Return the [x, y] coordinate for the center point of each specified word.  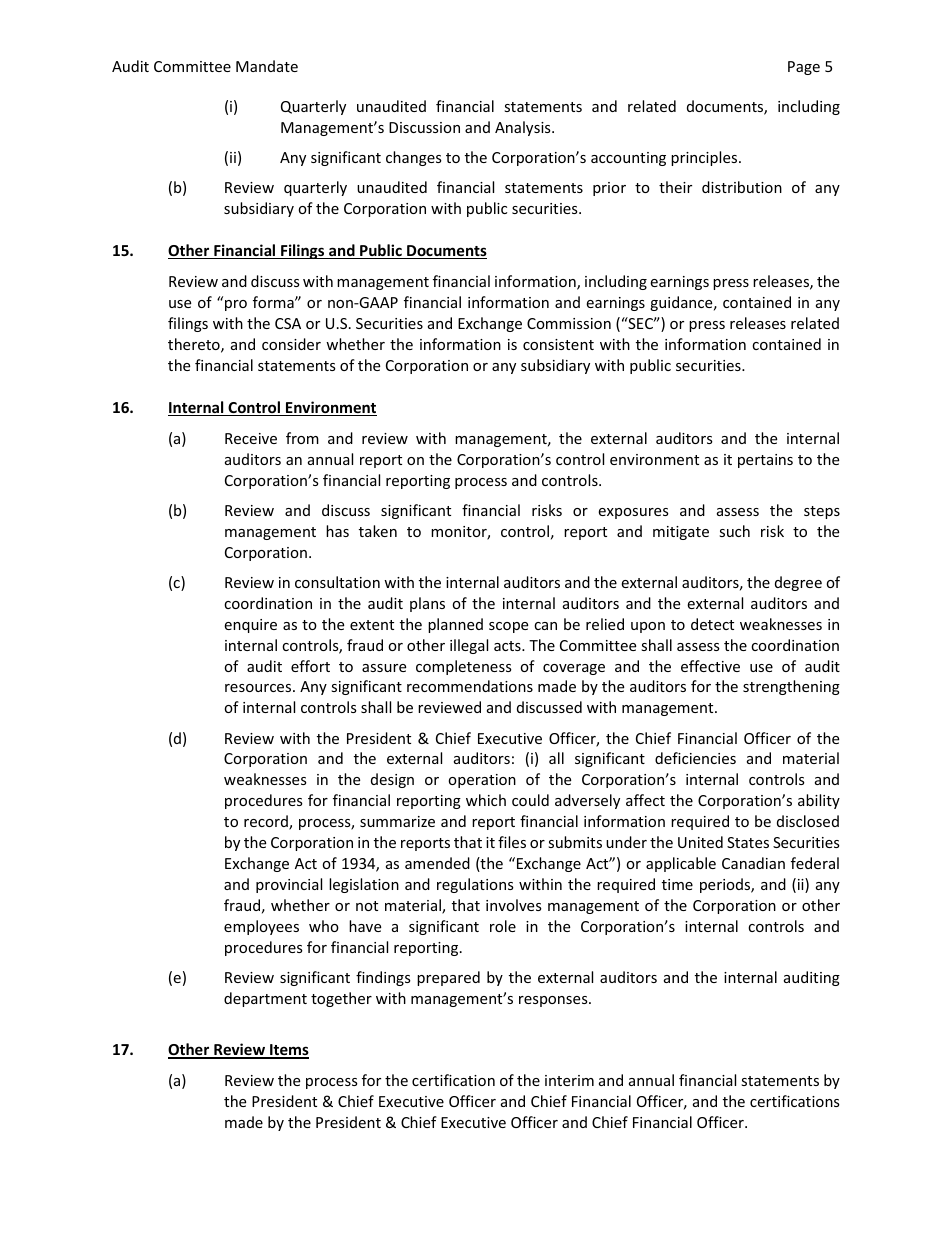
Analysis [524, 128]
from [302, 438]
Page [804, 68]
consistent [558, 344]
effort [310, 666]
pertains [765, 461]
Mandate [267, 66]
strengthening [791, 687]
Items [288, 1051]
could [530, 800]
